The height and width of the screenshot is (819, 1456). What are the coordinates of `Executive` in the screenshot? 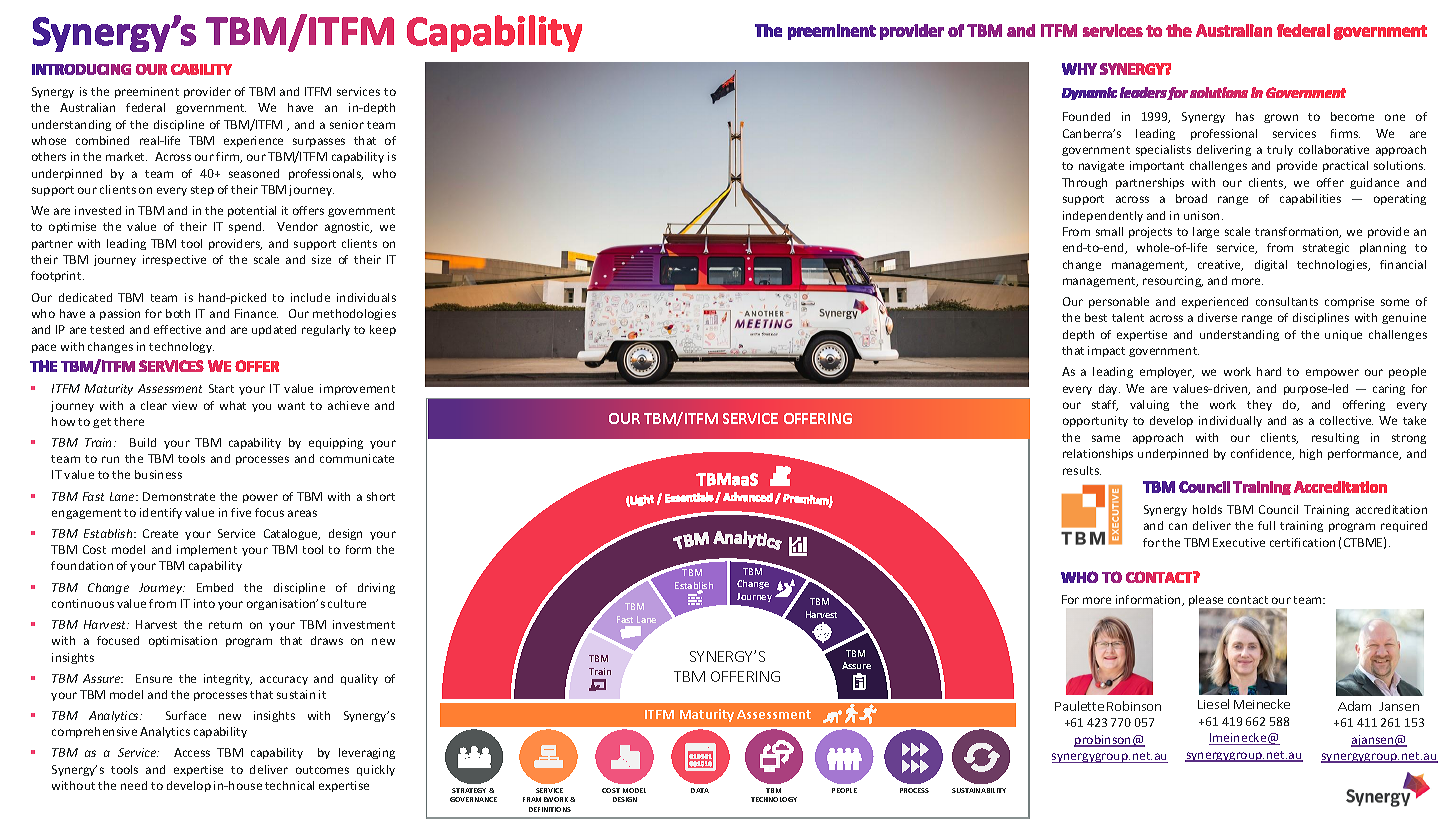 It's located at (1239, 542).
